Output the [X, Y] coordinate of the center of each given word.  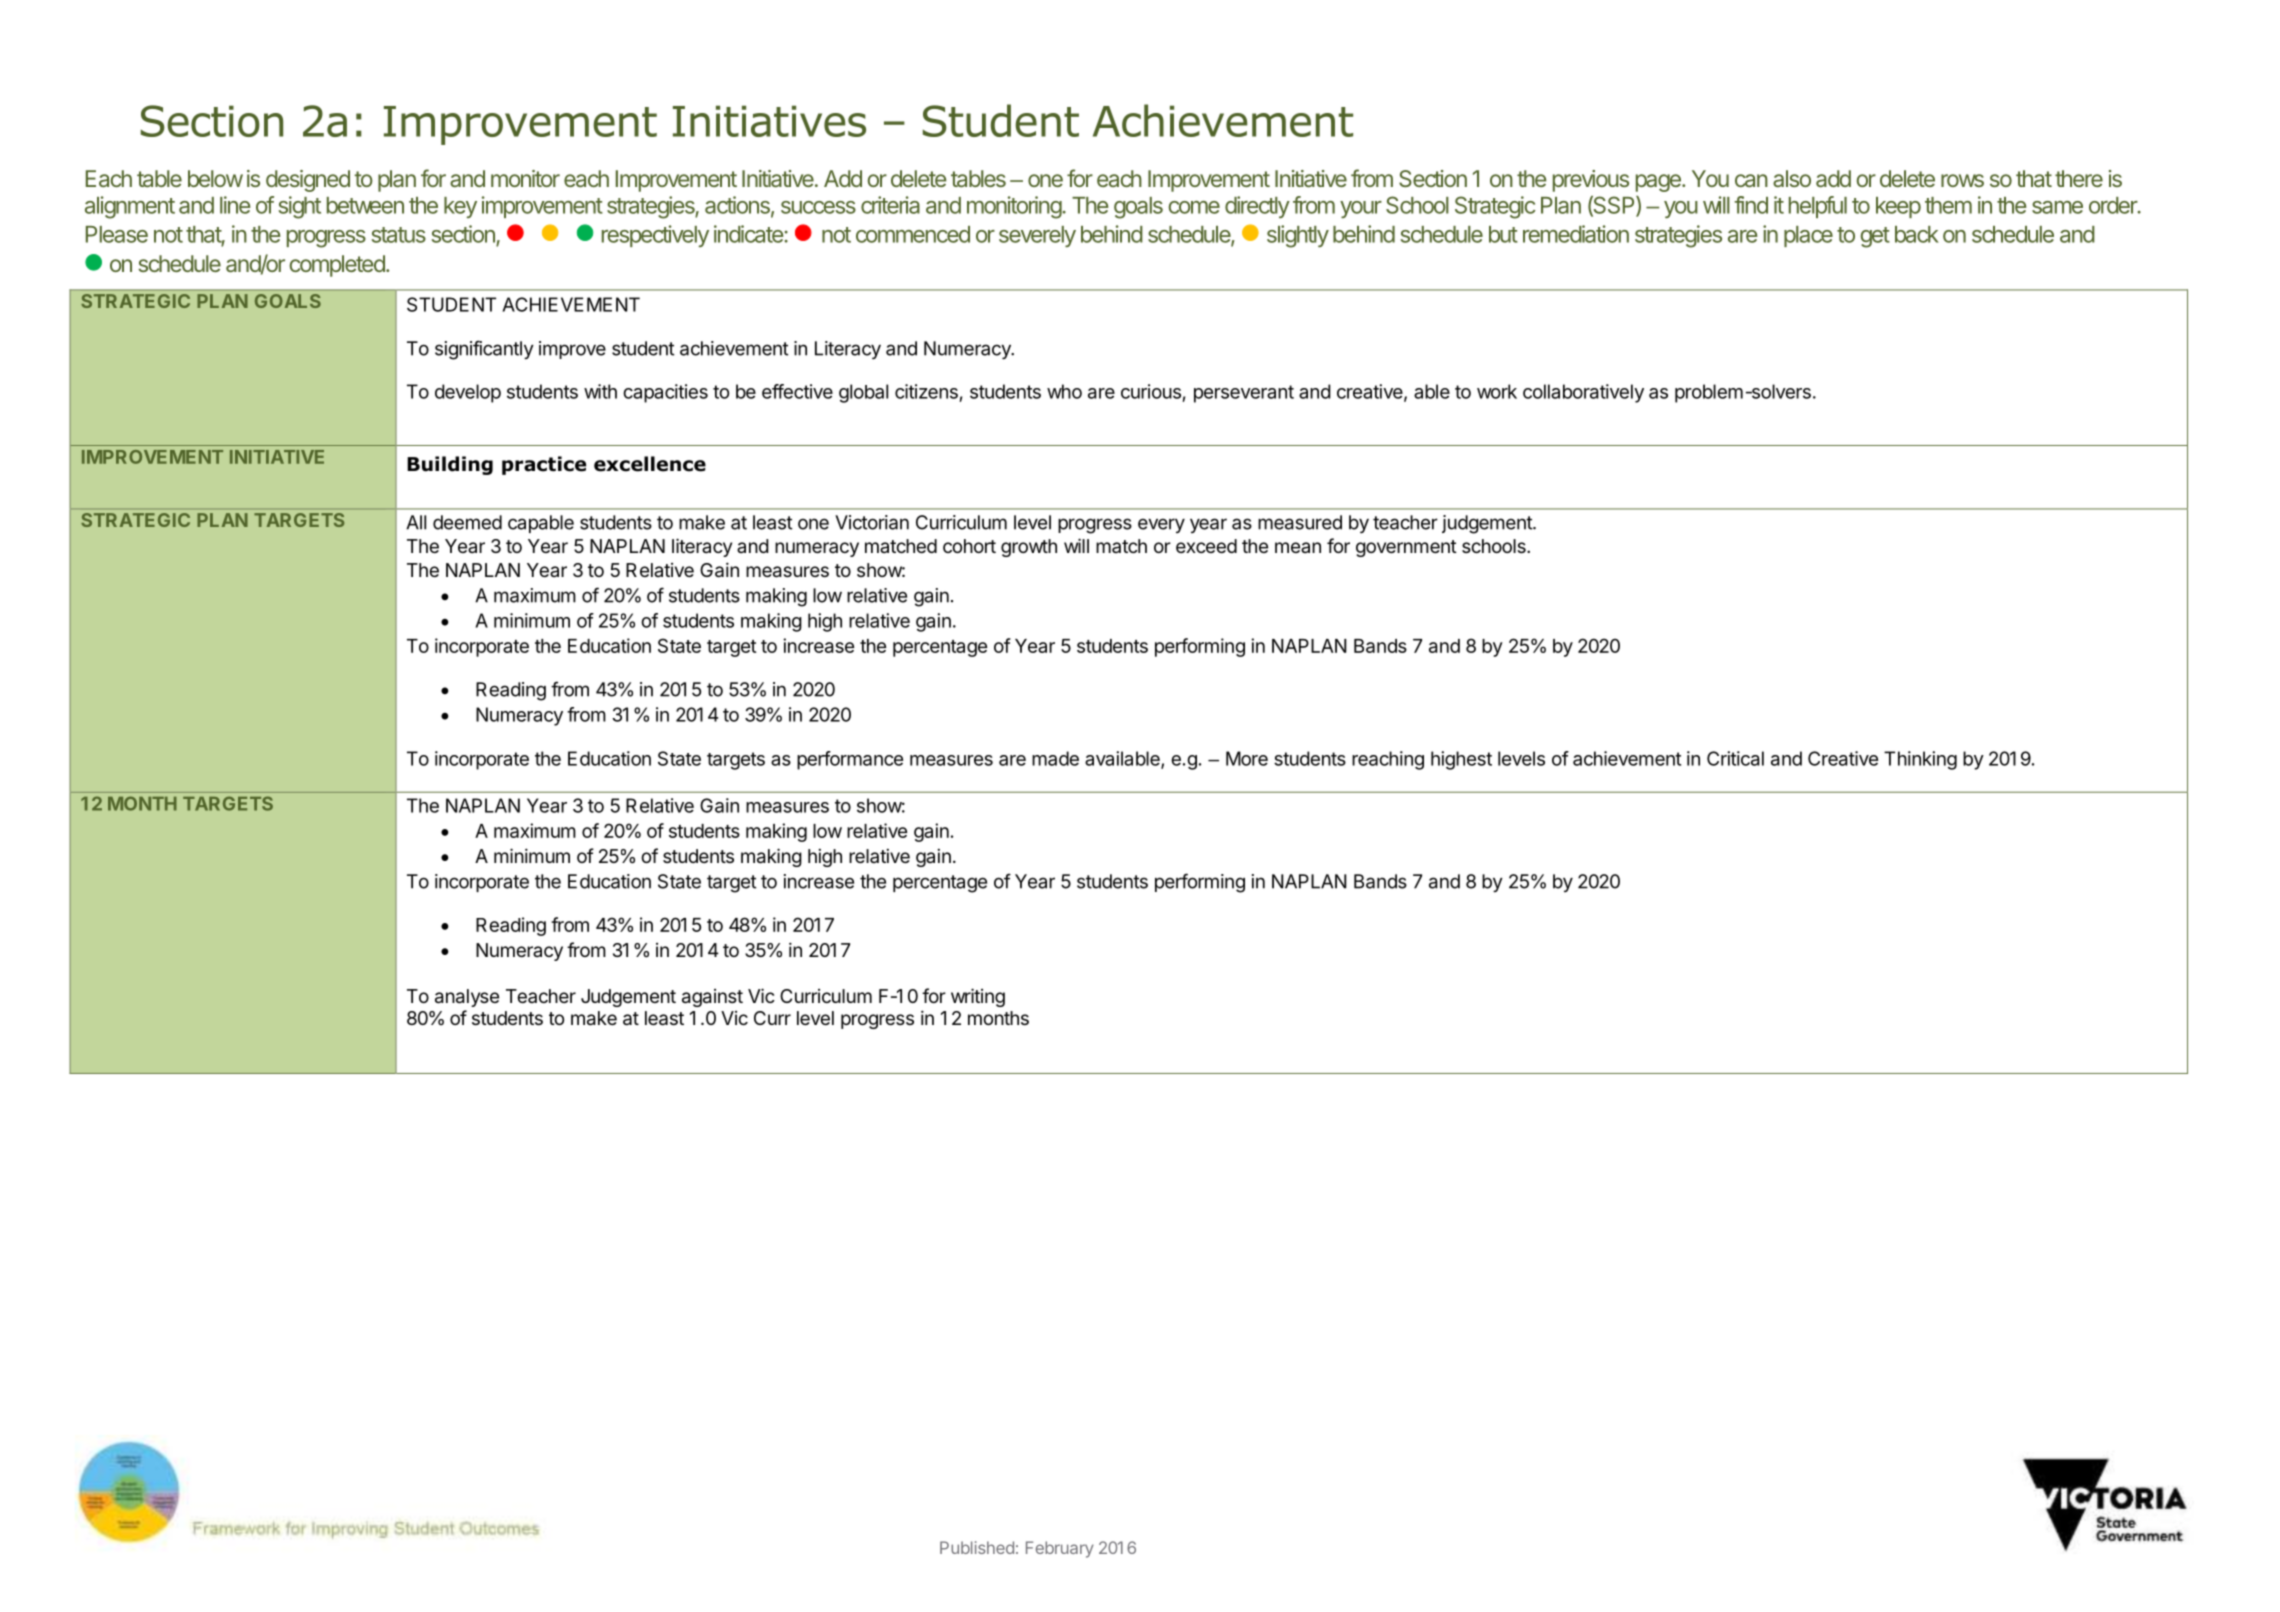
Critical [1735, 758]
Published [977, 1547]
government [1406, 548]
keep [1898, 207]
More [1247, 758]
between [365, 205]
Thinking [1920, 760]
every [1161, 525]
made [1055, 758]
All [416, 522]
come [1194, 207]
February [1060, 1549]
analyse [467, 998]
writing [978, 997]
